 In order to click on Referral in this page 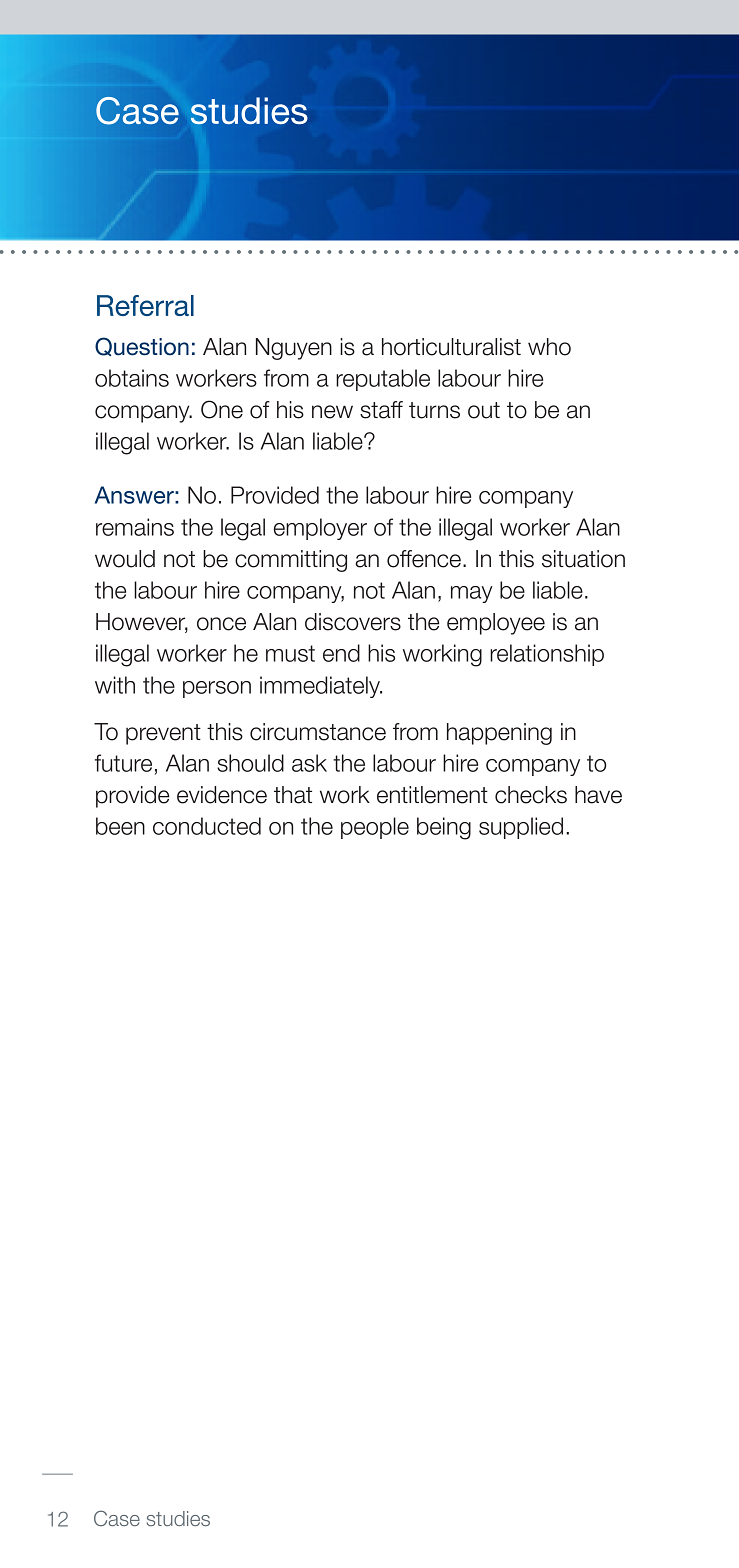, I will do `click(145, 305)`.
